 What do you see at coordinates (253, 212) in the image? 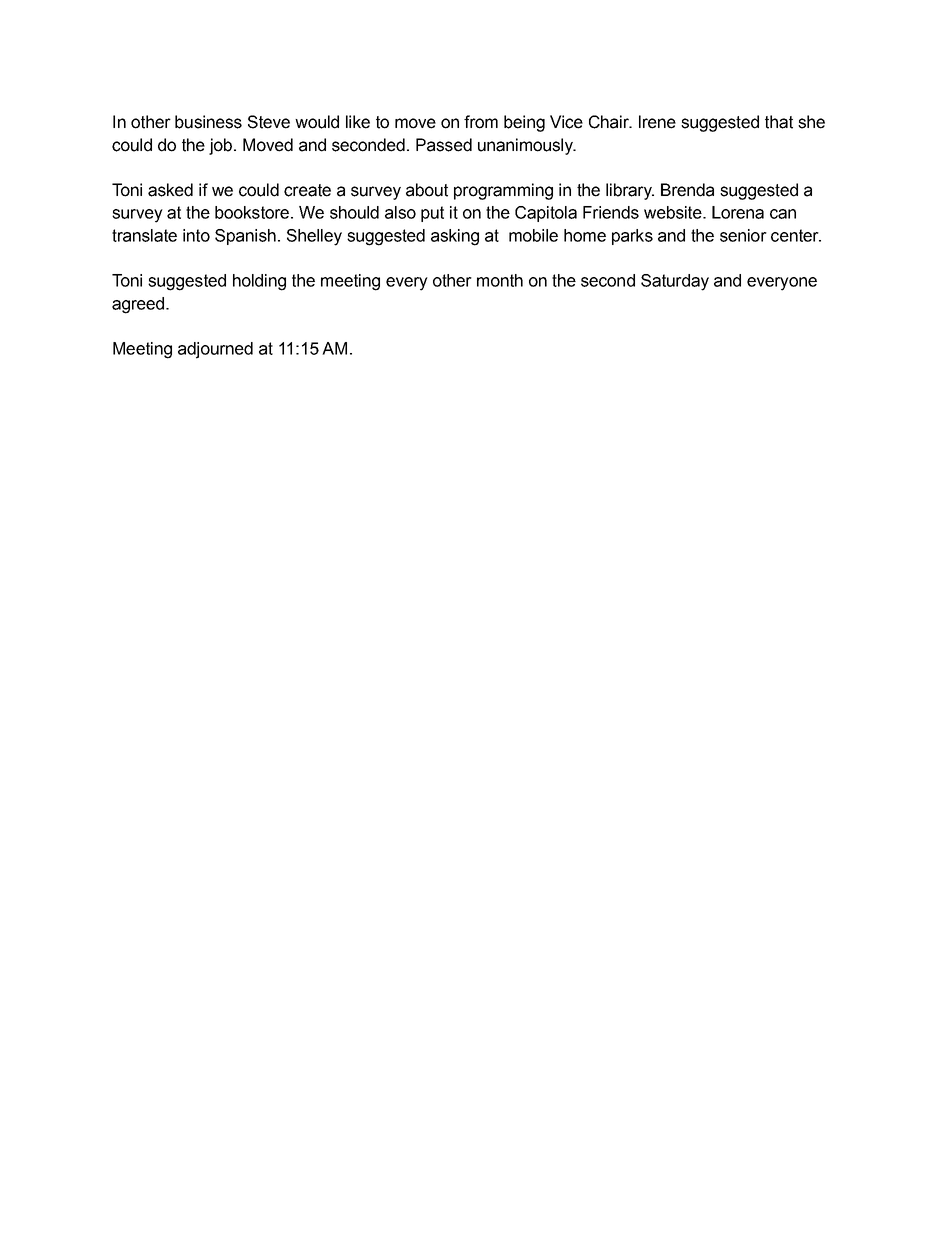
I see `bookstore` at bounding box center [253, 212].
